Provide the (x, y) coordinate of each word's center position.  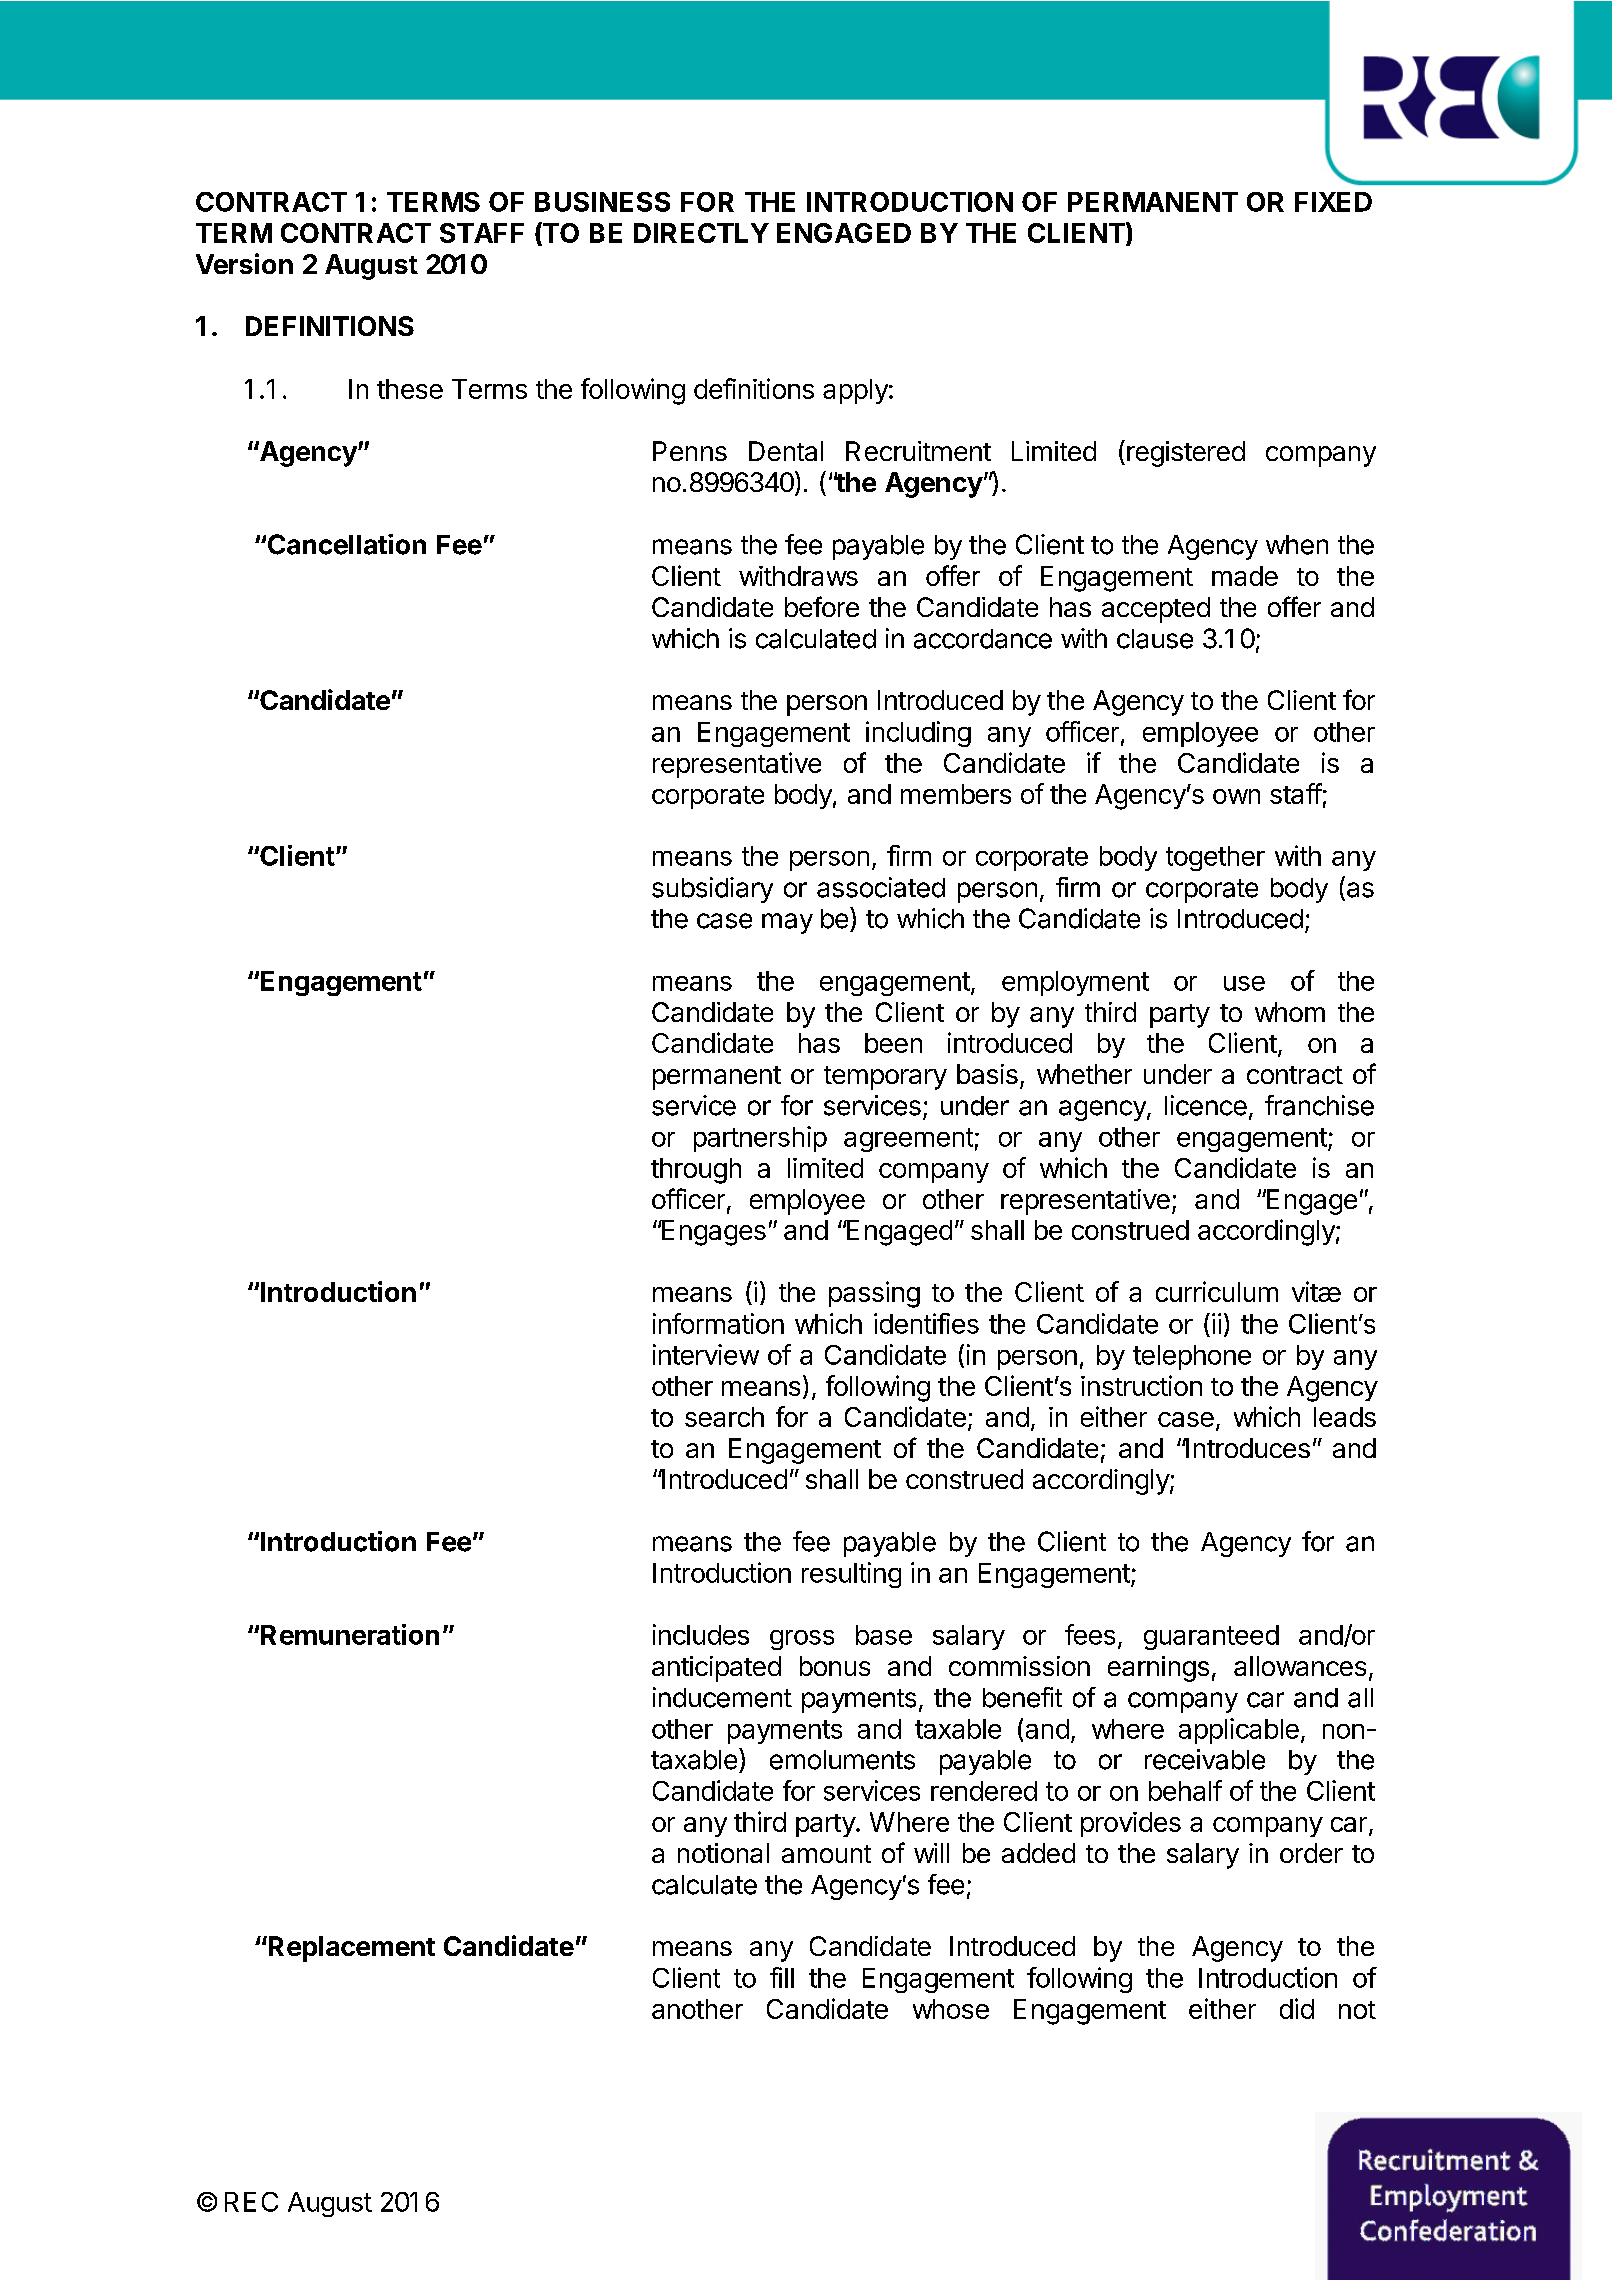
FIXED (1333, 202)
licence (1206, 1105)
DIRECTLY (701, 233)
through (696, 1171)
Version (244, 263)
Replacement (350, 1949)
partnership (760, 1139)
